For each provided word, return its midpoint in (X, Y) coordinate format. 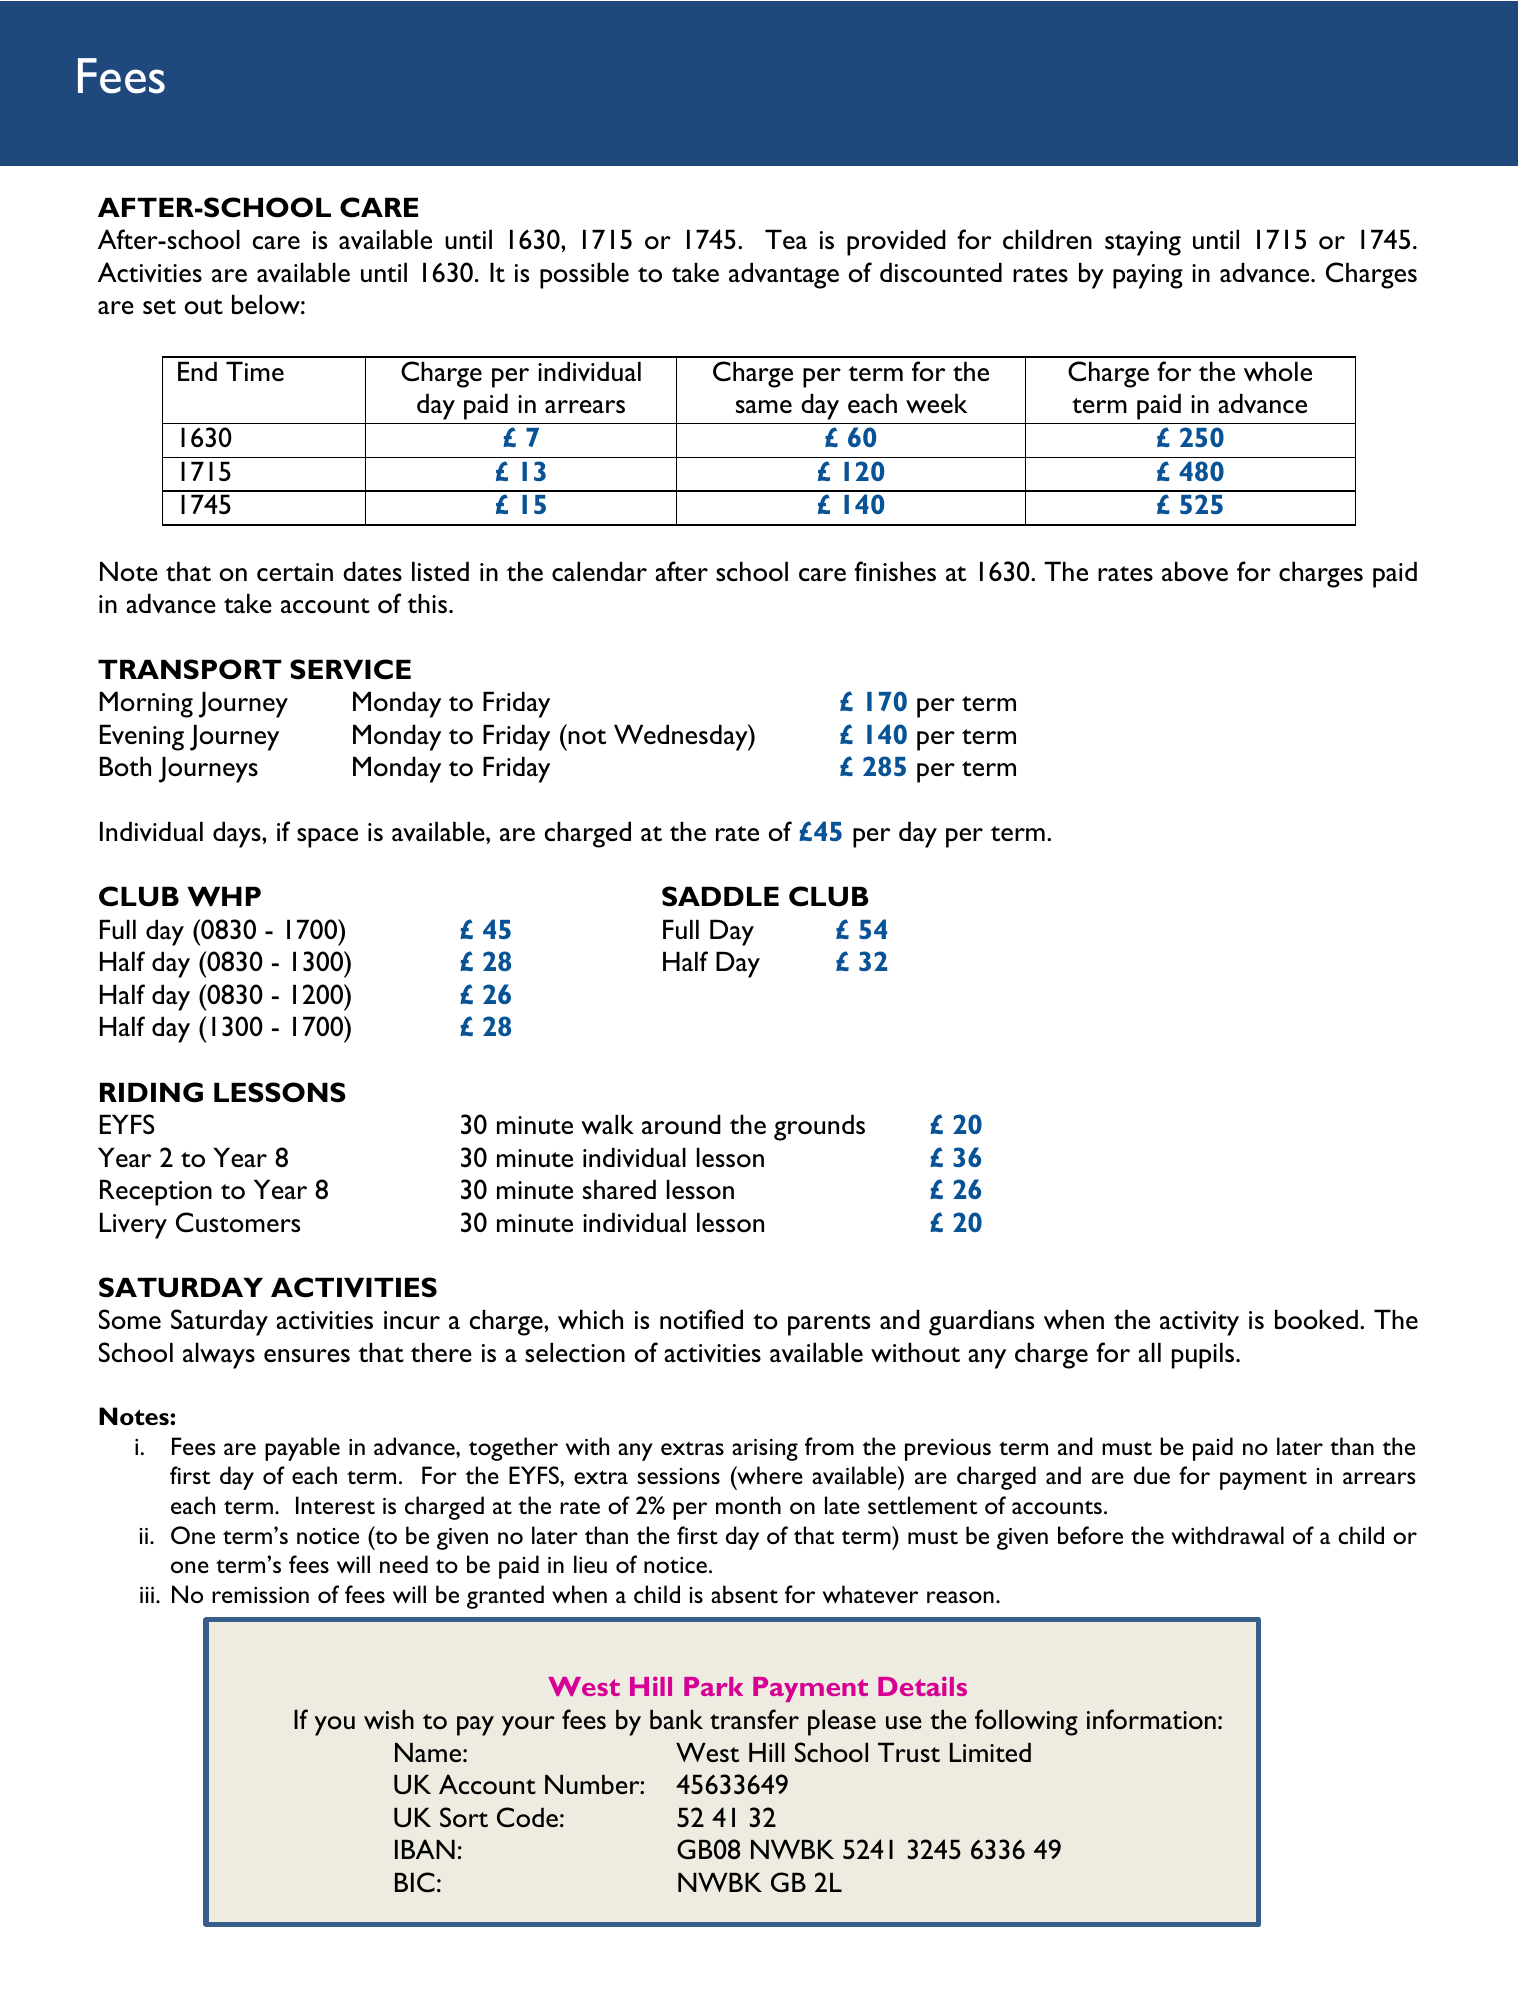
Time (255, 371)
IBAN (425, 1849)
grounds (819, 1127)
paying (1148, 276)
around (681, 1124)
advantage (784, 275)
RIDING (151, 1092)
